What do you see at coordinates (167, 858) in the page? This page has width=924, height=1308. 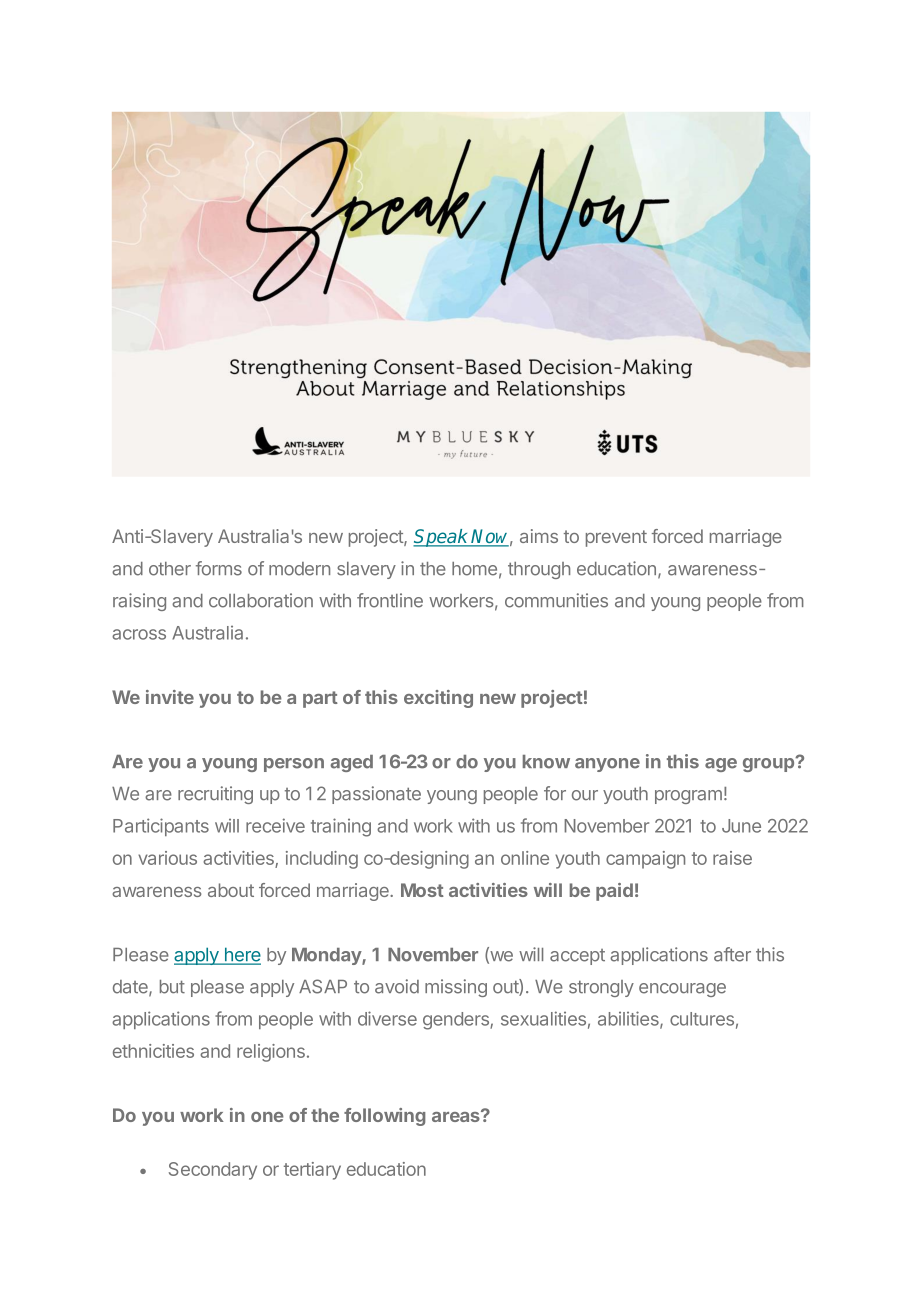 I see `various` at bounding box center [167, 858].
